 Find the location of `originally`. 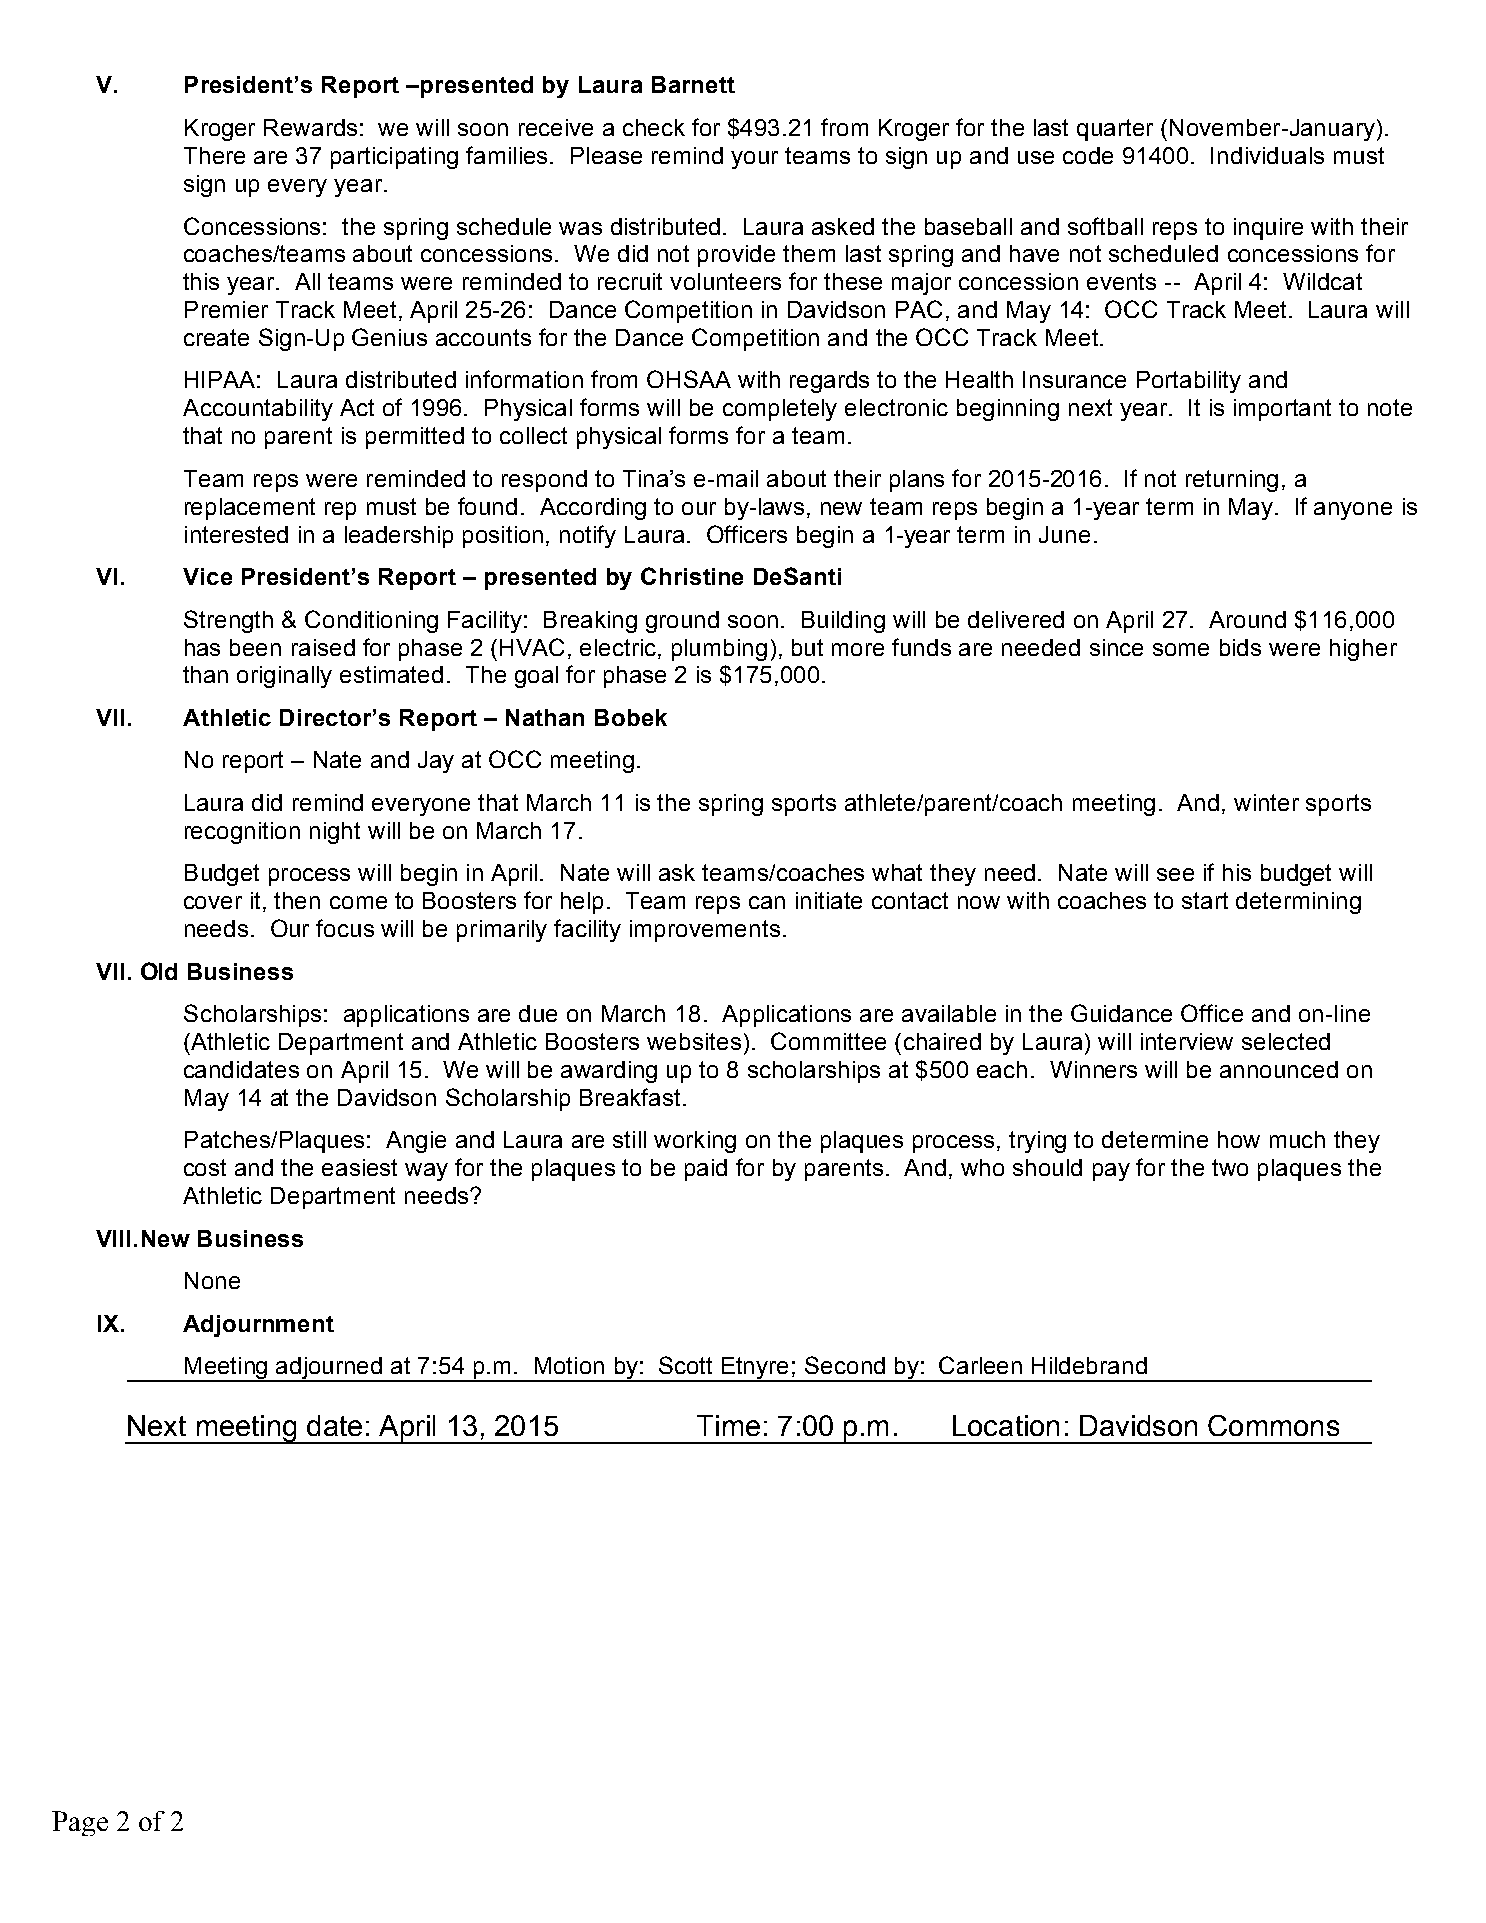

originally is located at coordinates (284, 677).
